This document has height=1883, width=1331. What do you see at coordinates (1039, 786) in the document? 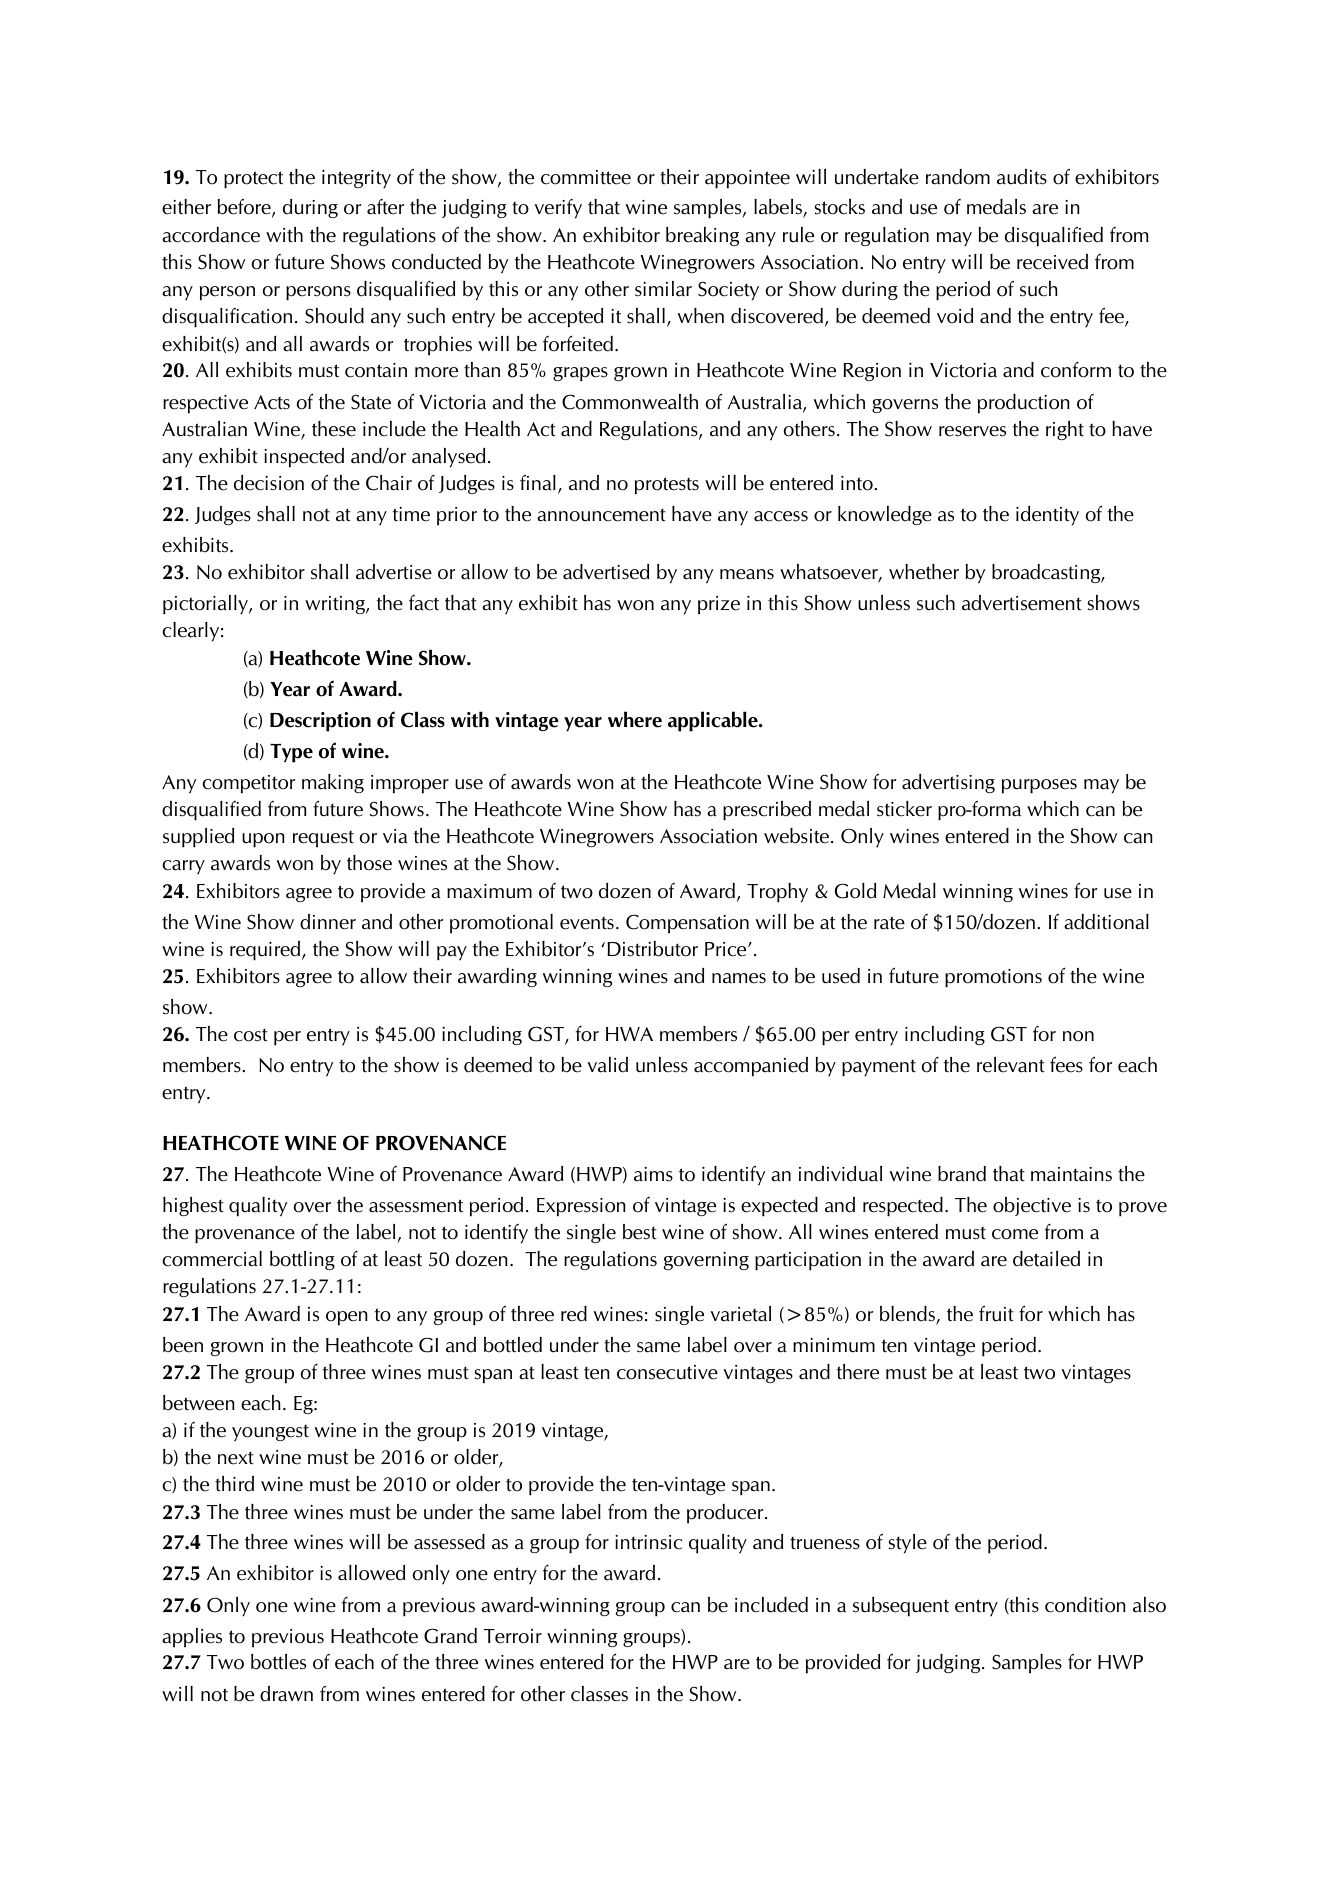
I see `purposes` at bounding box center [1039, 786].
